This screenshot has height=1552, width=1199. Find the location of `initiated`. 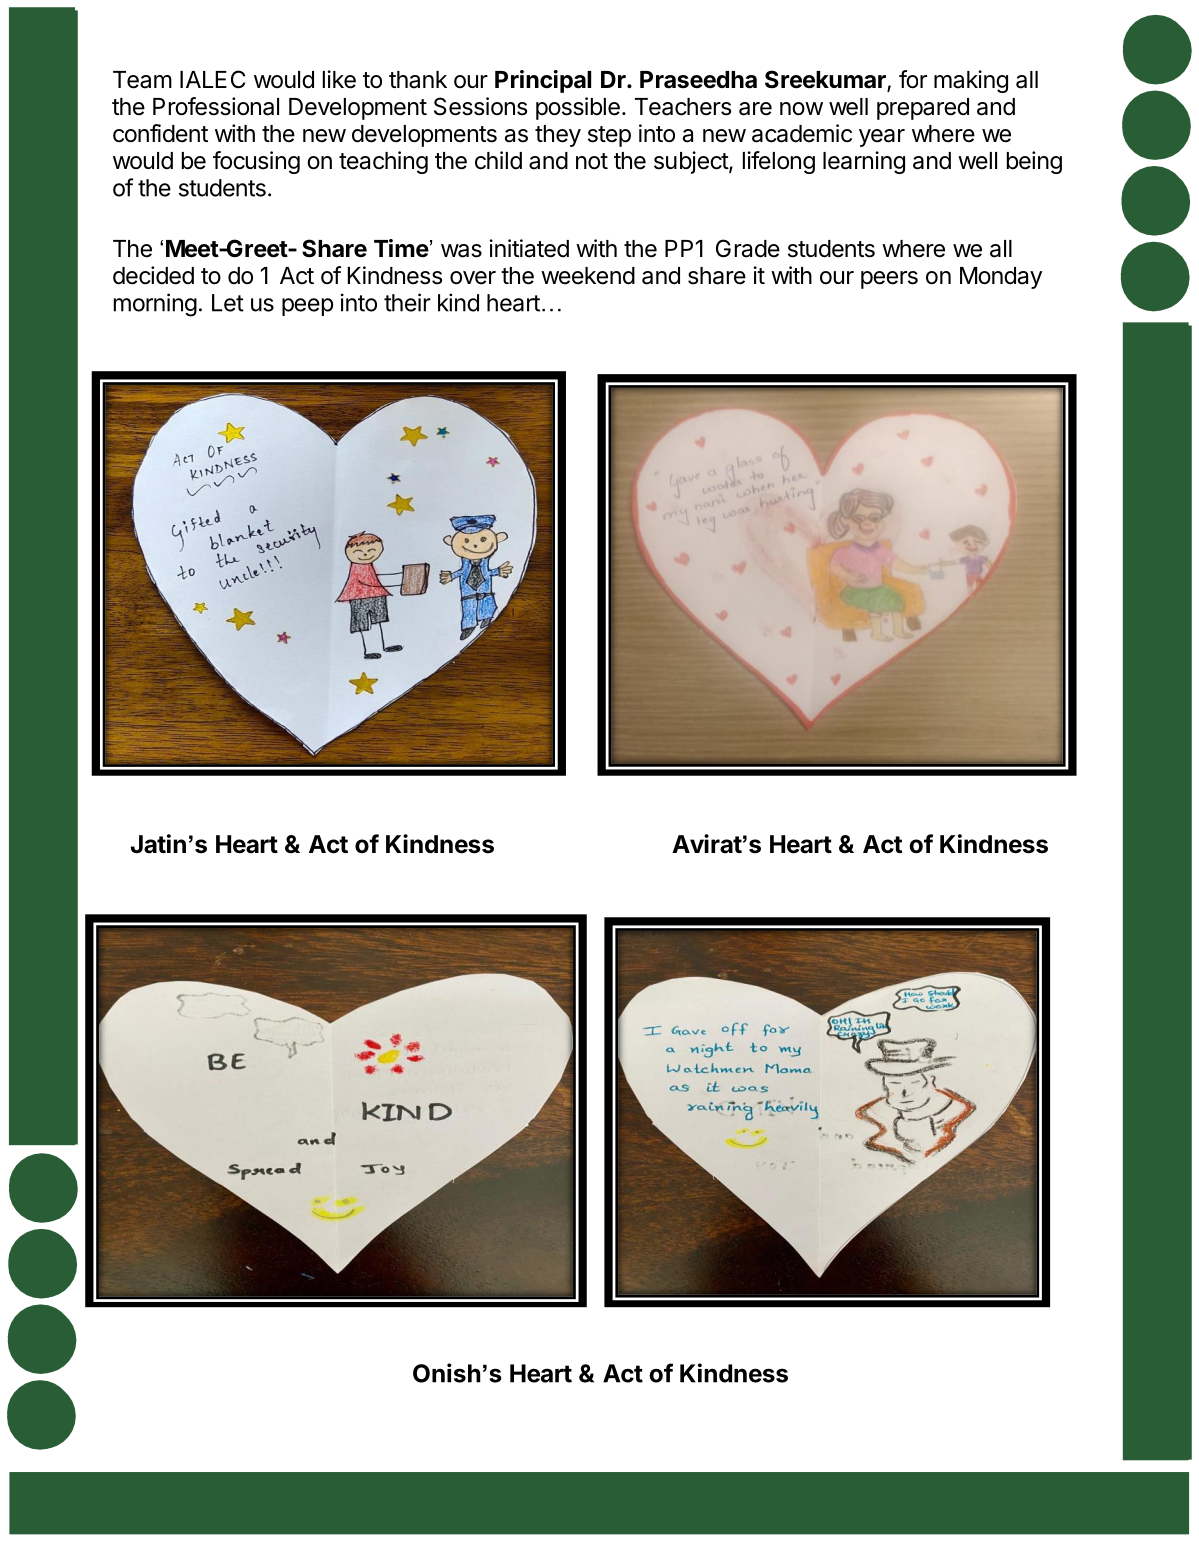

initiated is located at coordinates (529, 248).
